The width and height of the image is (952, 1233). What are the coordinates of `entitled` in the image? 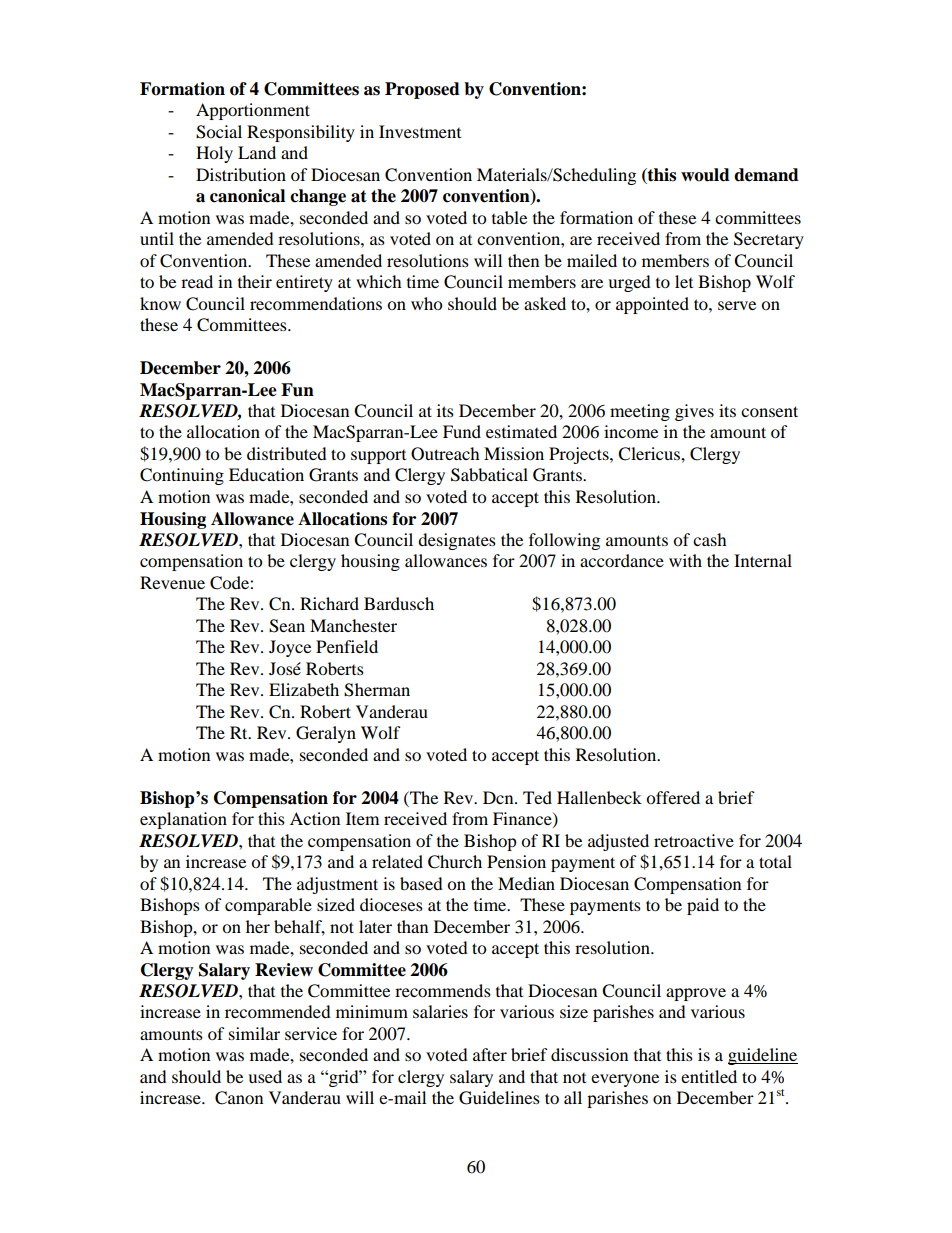 It's located at (709, 1076).
